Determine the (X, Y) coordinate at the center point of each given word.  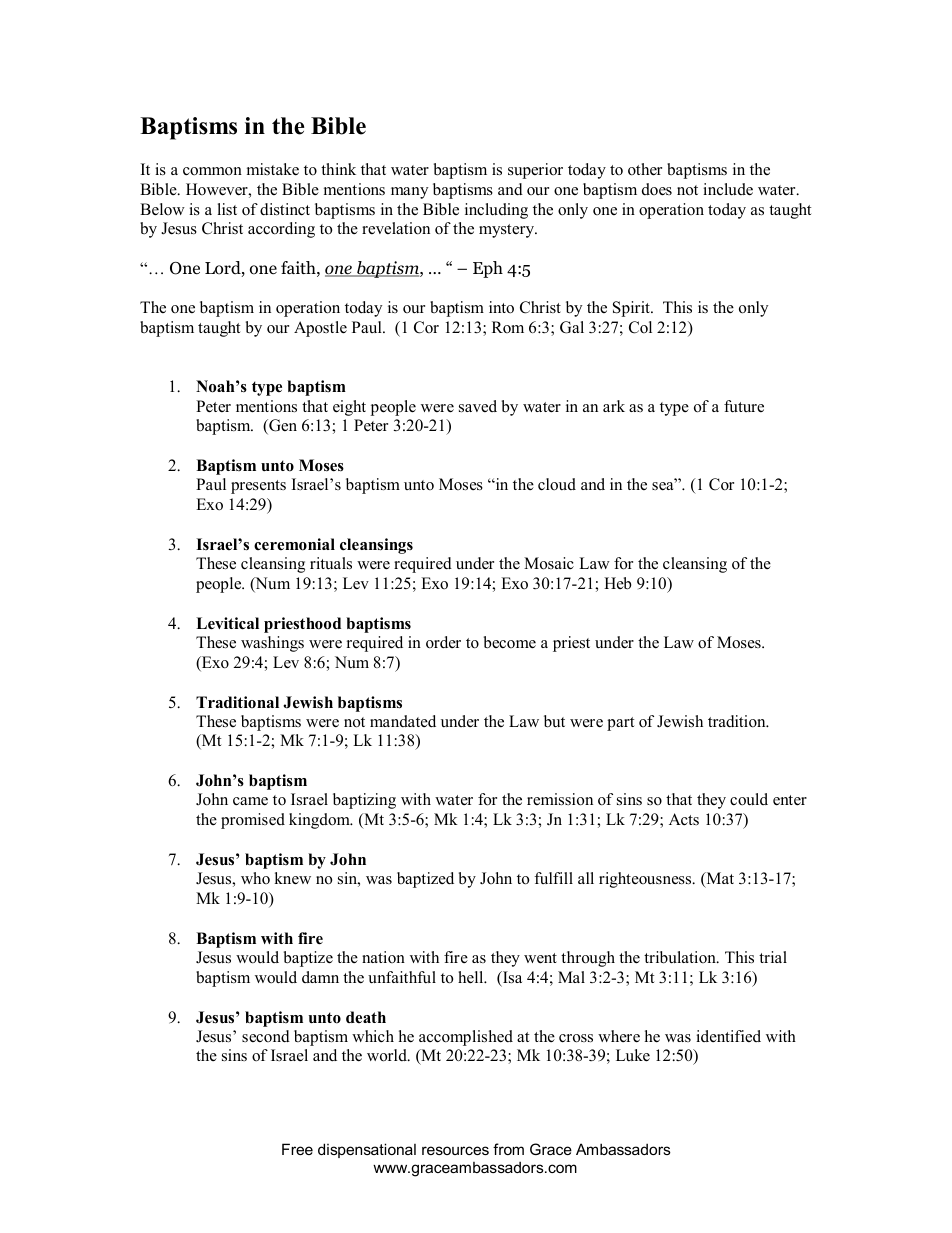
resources (455, 1150)
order (443, 642)
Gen (282, 426)
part (620, 724)
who (255, 878)
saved (478, 406)
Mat (719, 879)
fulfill (553, 878)
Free (297, 1149)
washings (272, 644)
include (728, 189)
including (496, 211)
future (744, 406)
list (227, 209)
